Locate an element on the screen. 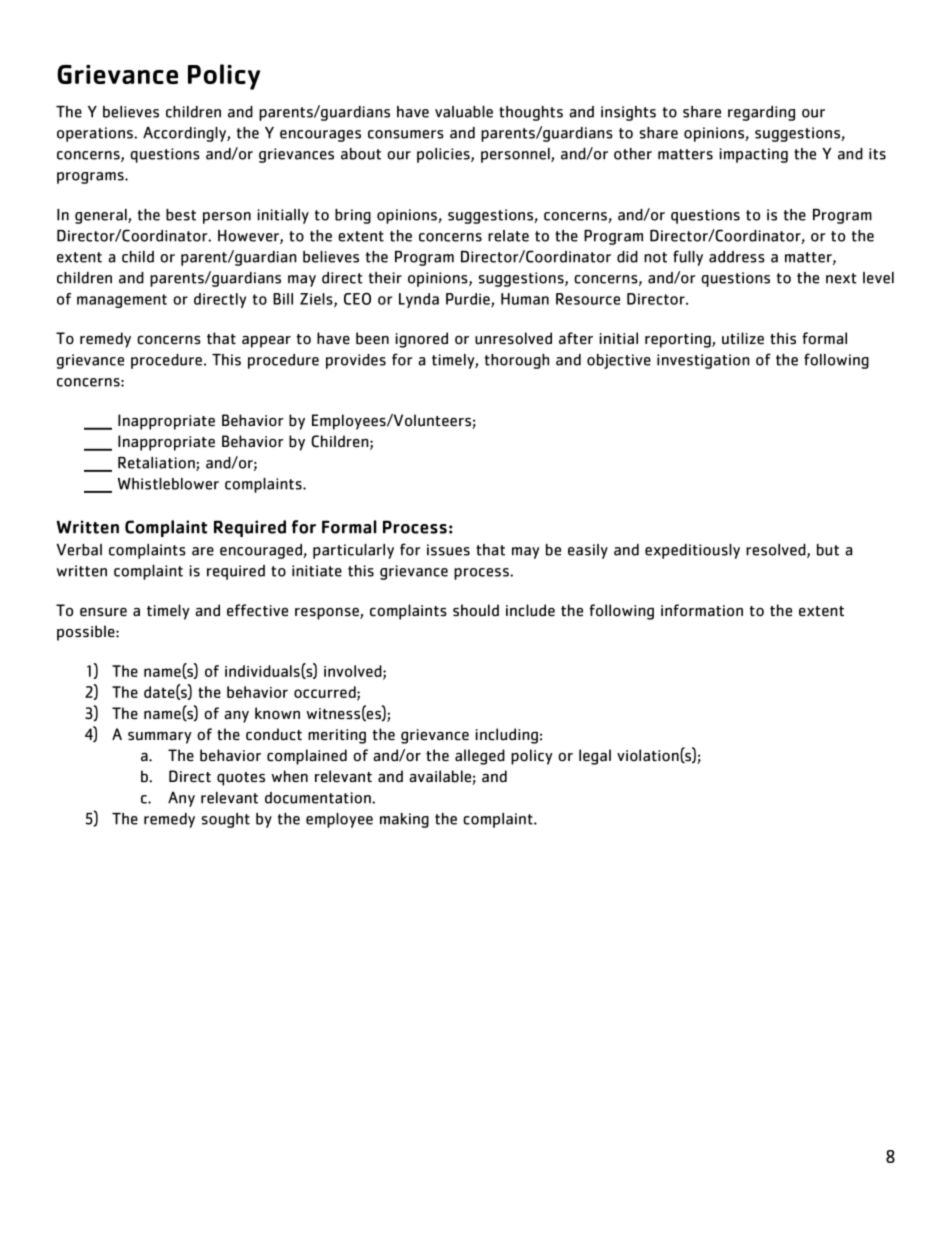 The width and height of the screenshot is (952, 1233). information is located at coordinates (702, 610).
